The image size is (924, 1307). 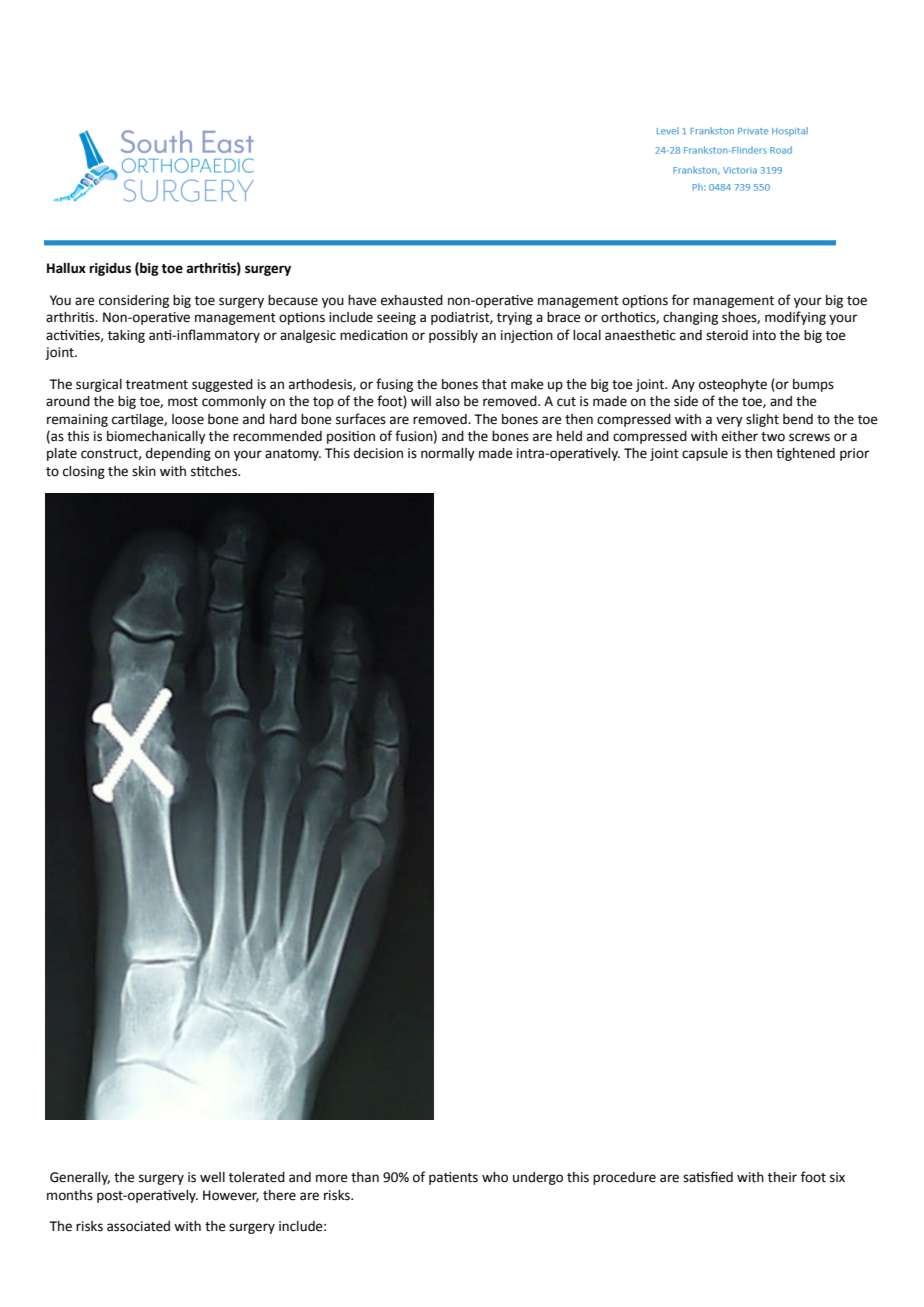 What do you see at coordinates (795, 318) in the document?
I see `modifying` at bounding box center [795, 318].
